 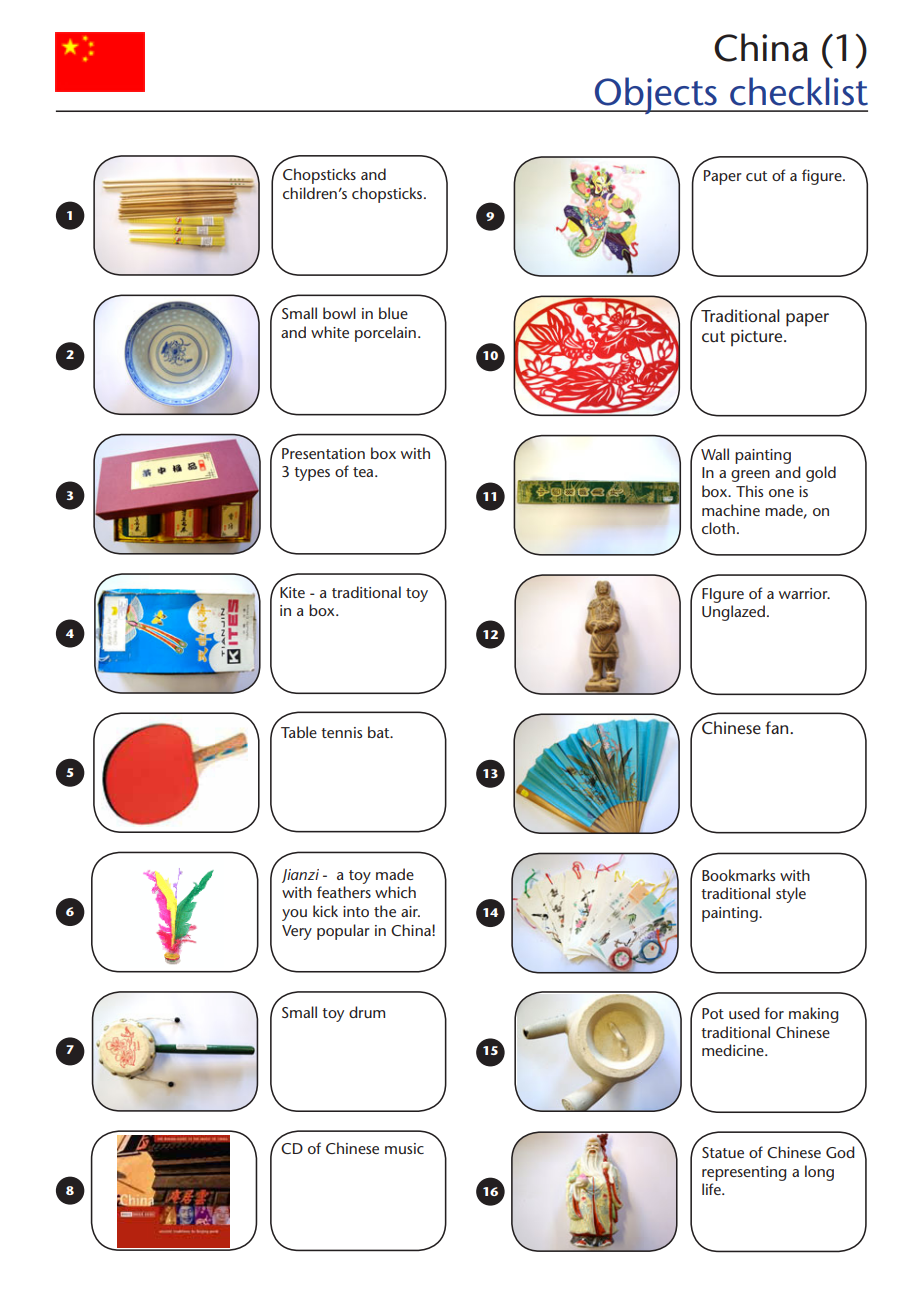 I want to click on Objects, so click(x=656, y=95).
